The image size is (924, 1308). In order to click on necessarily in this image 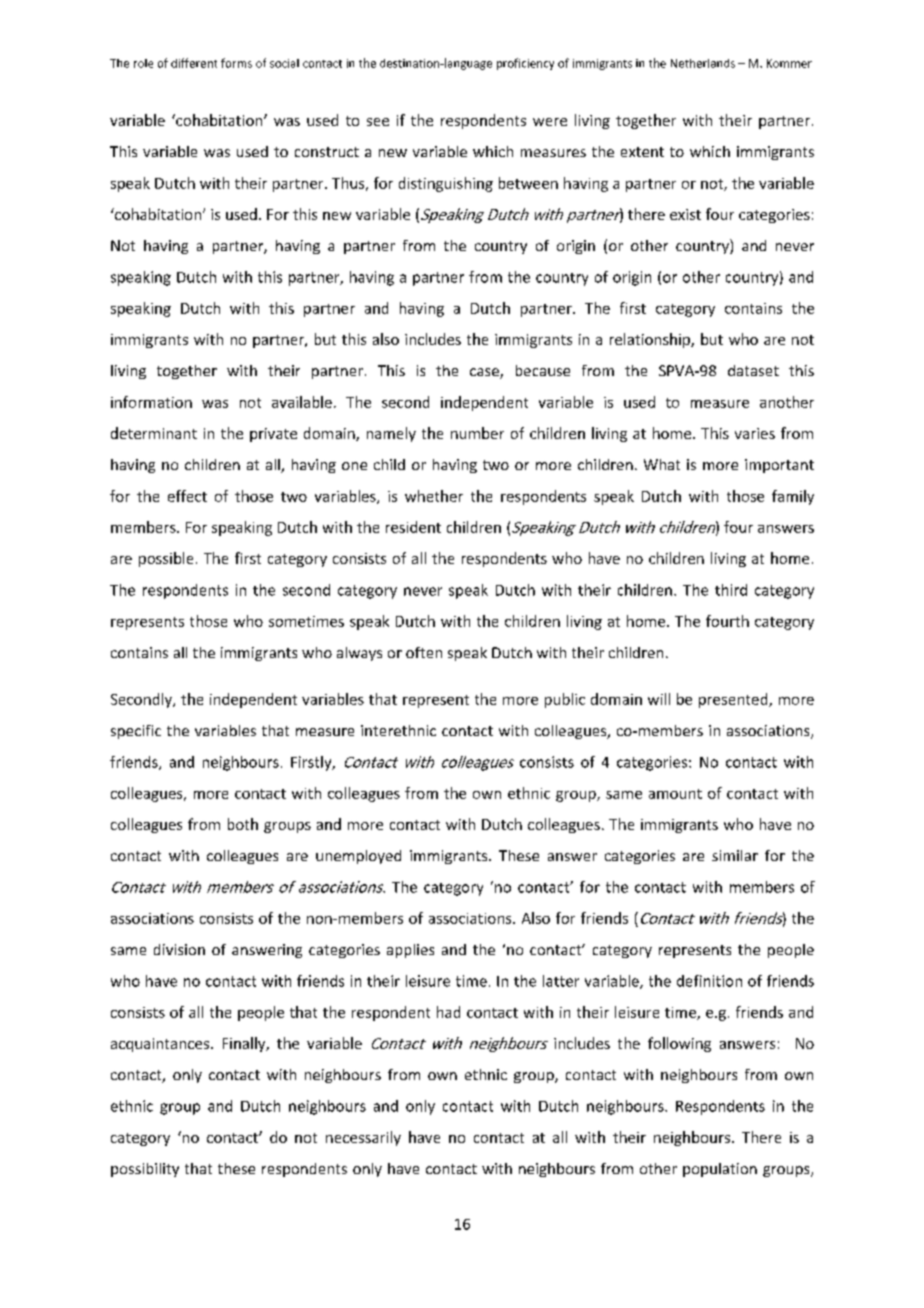, I will do `click(363, 1138)`.
